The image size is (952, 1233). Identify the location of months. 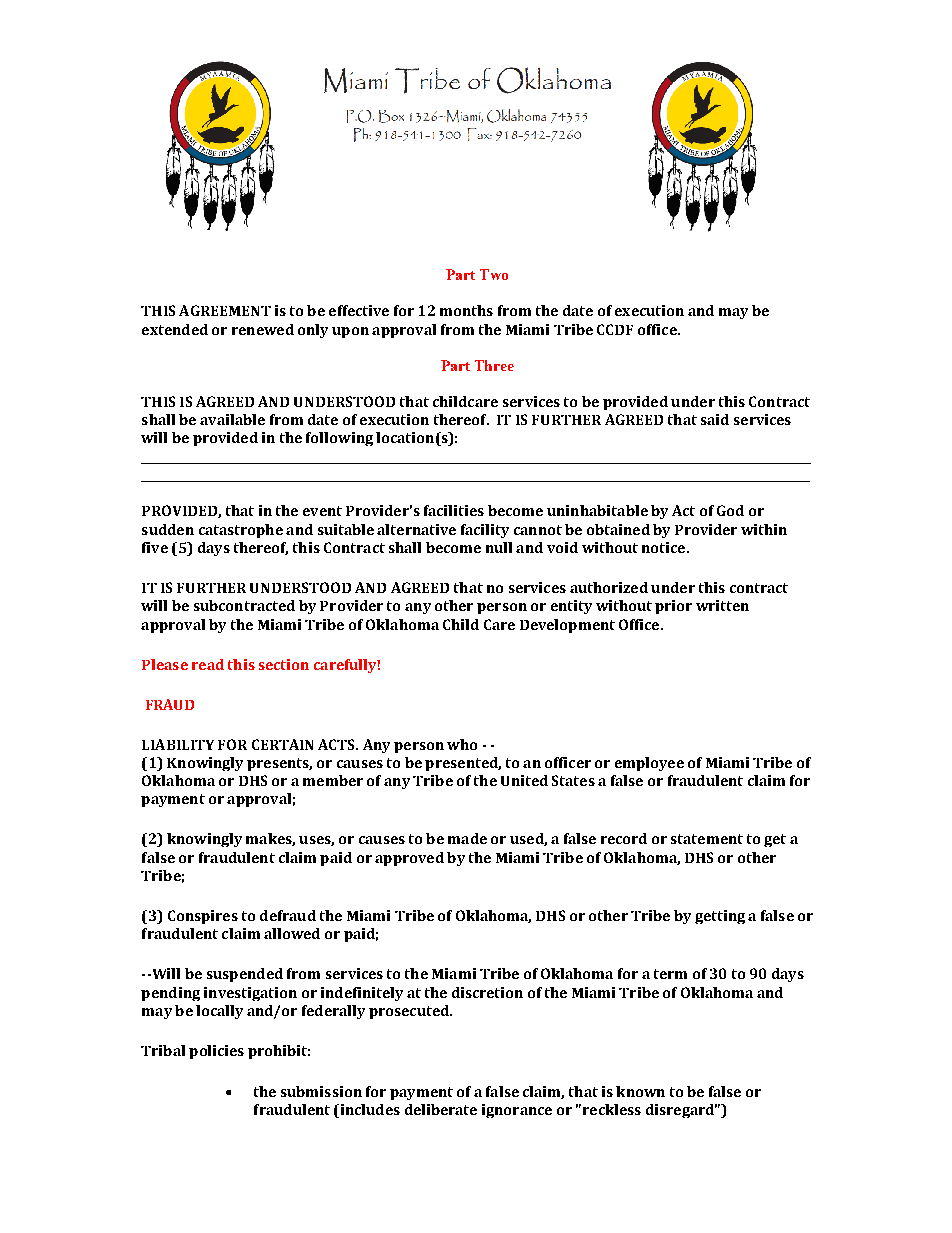
(466, 310).
